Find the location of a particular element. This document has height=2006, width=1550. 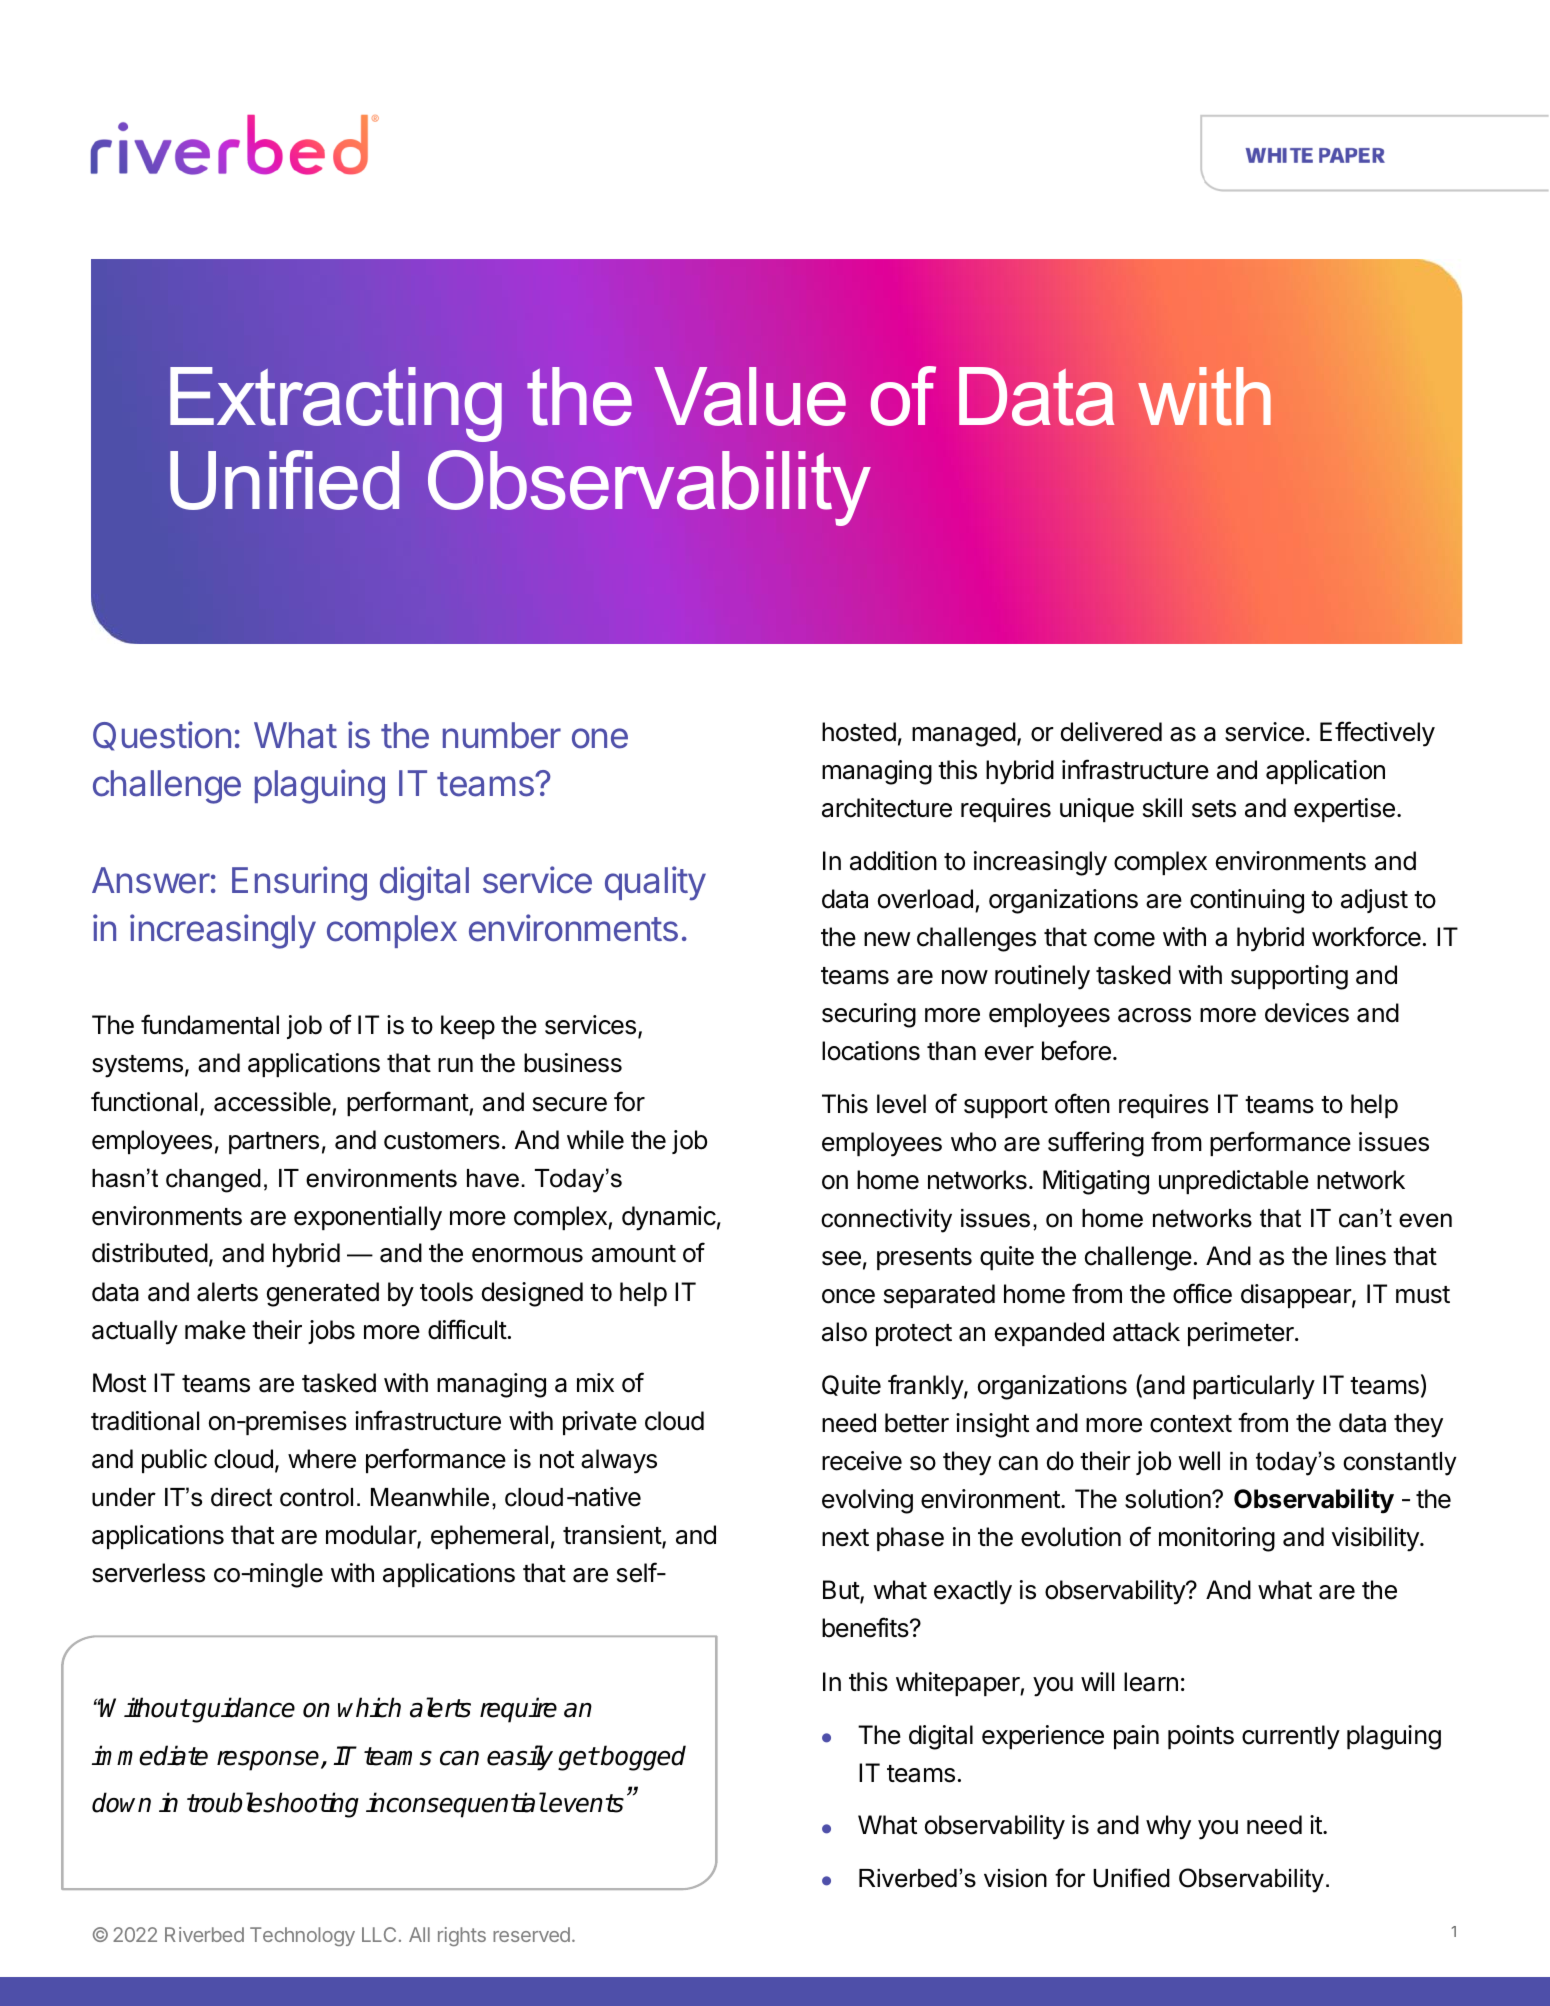

architecture is located at coordinates (887, 808).
